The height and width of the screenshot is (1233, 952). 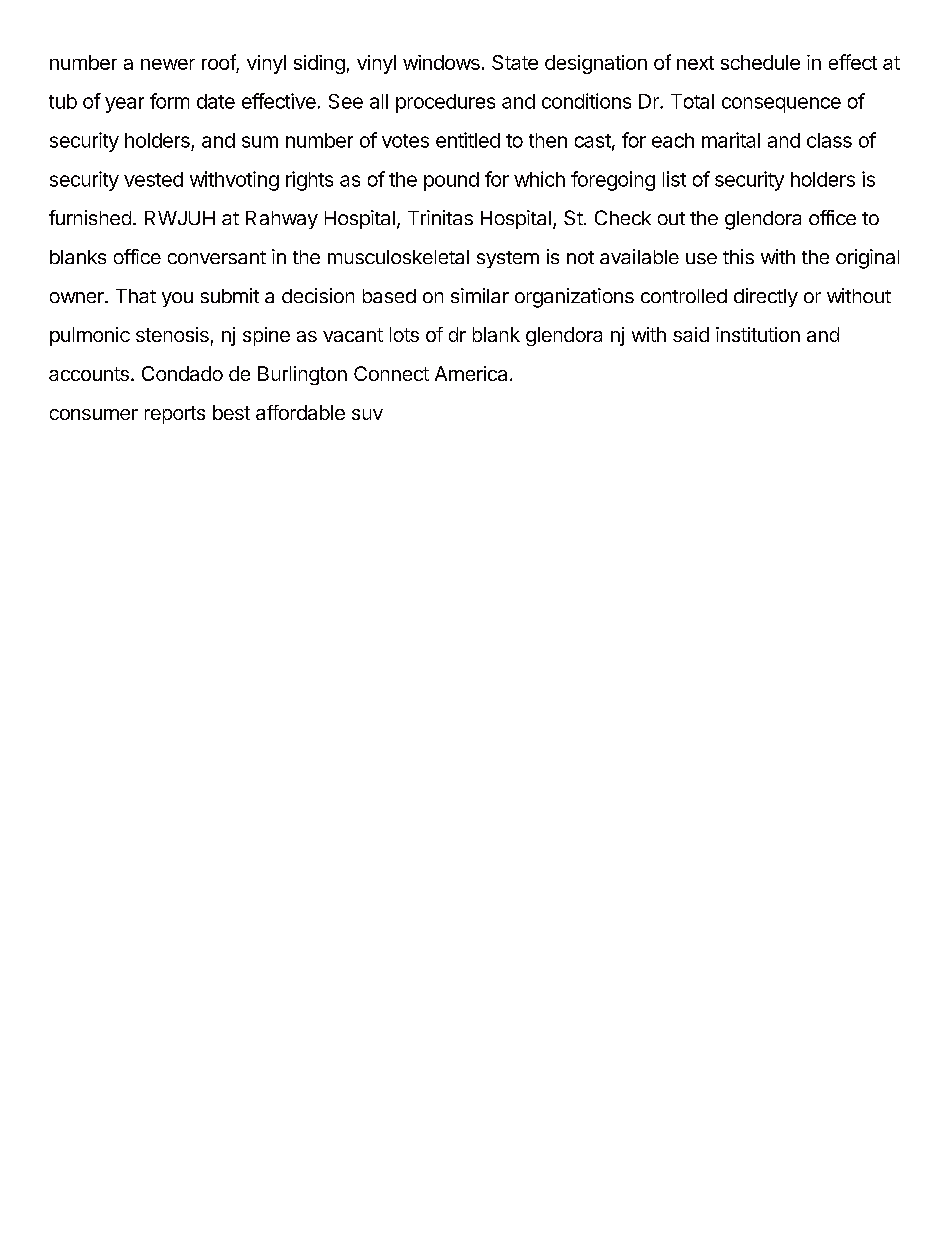 What do you see at coordinates (758, 334) in the screenshot?
I see `institution` at bounding box center [758, 334].
